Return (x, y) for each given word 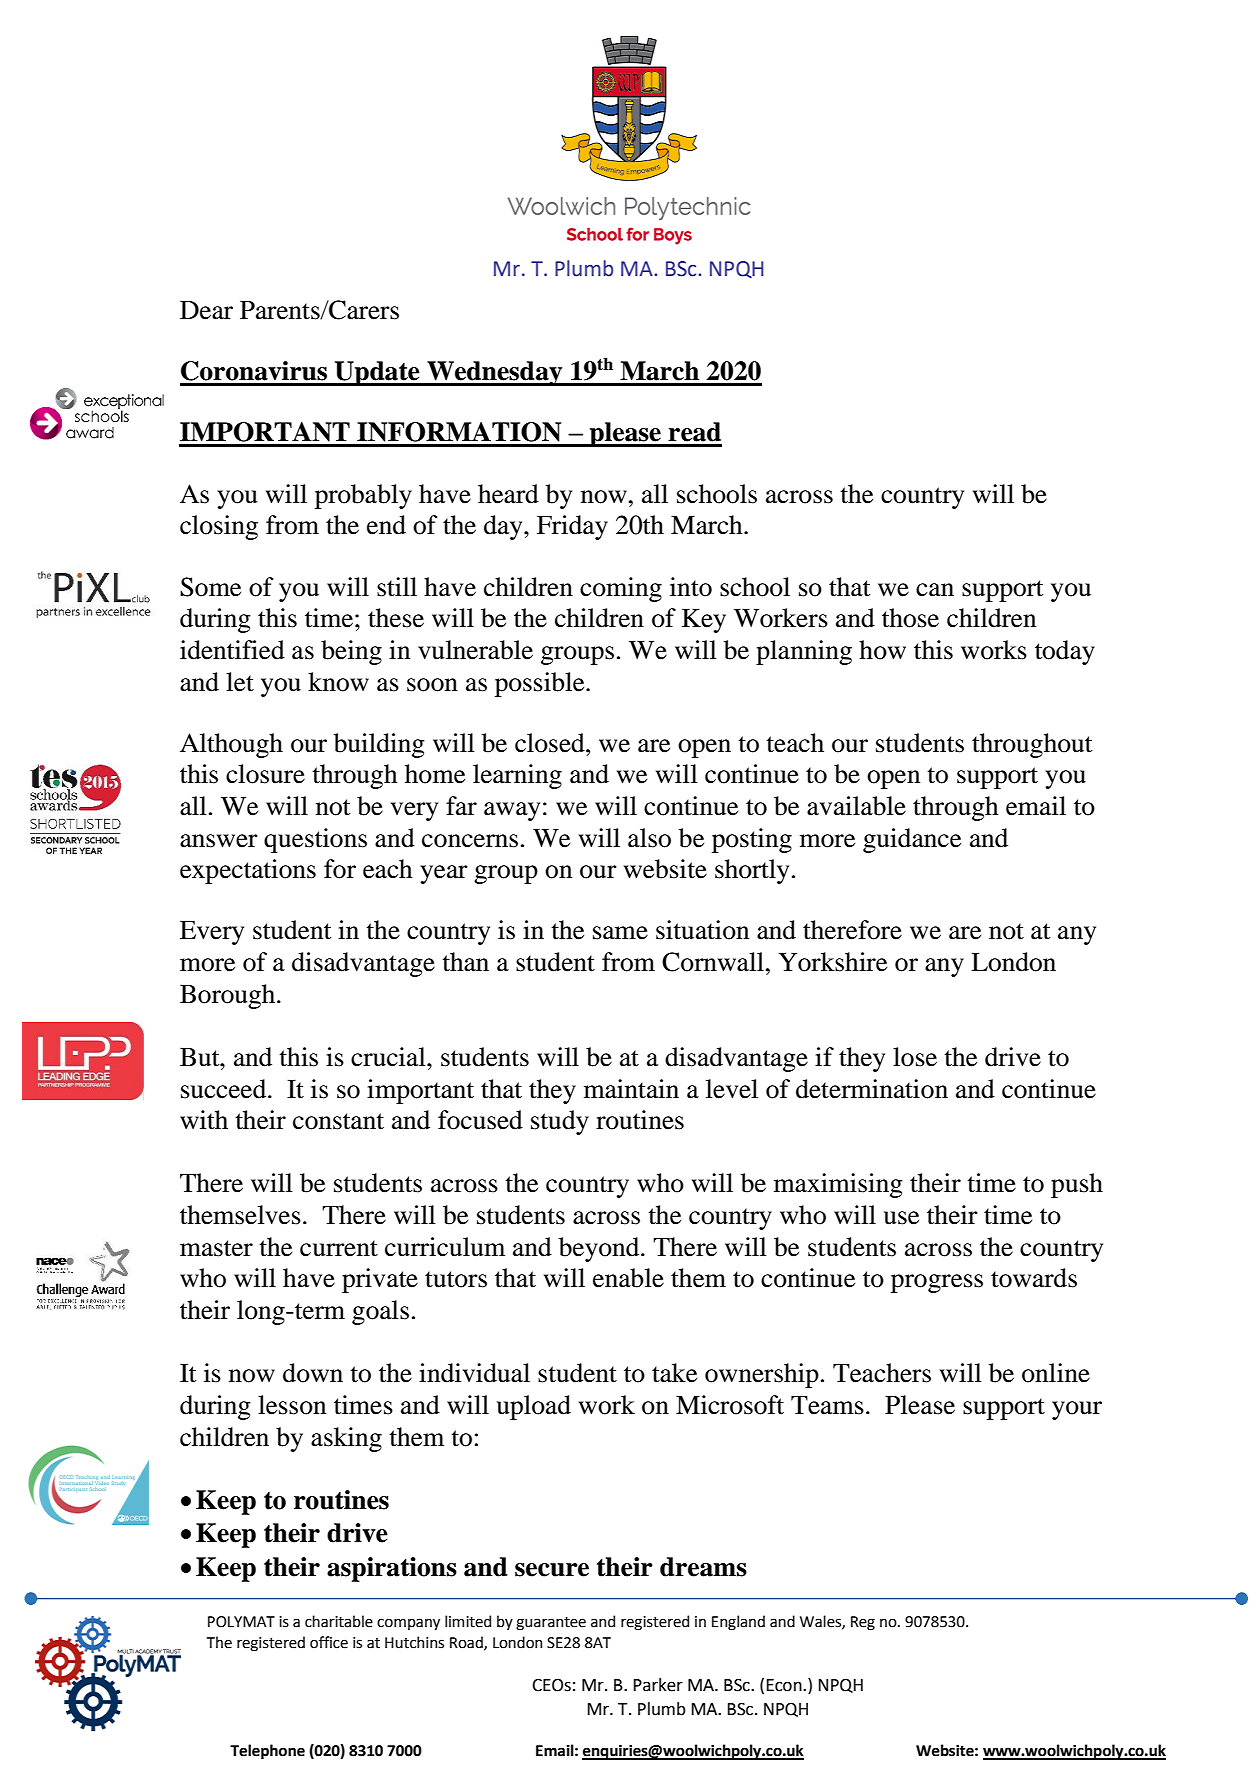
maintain (631, 1089)
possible (541, 684)
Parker (658, 1685)
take (674, 1373)
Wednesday (495, 373)
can (935, 590)
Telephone (267, 1752)
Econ (785, 1685)
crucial (389, 1057)
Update (377, 373)
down (313, 1373)
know (338, 682)
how (882, 650)
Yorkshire (832, 962)
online (1056, 1373)
